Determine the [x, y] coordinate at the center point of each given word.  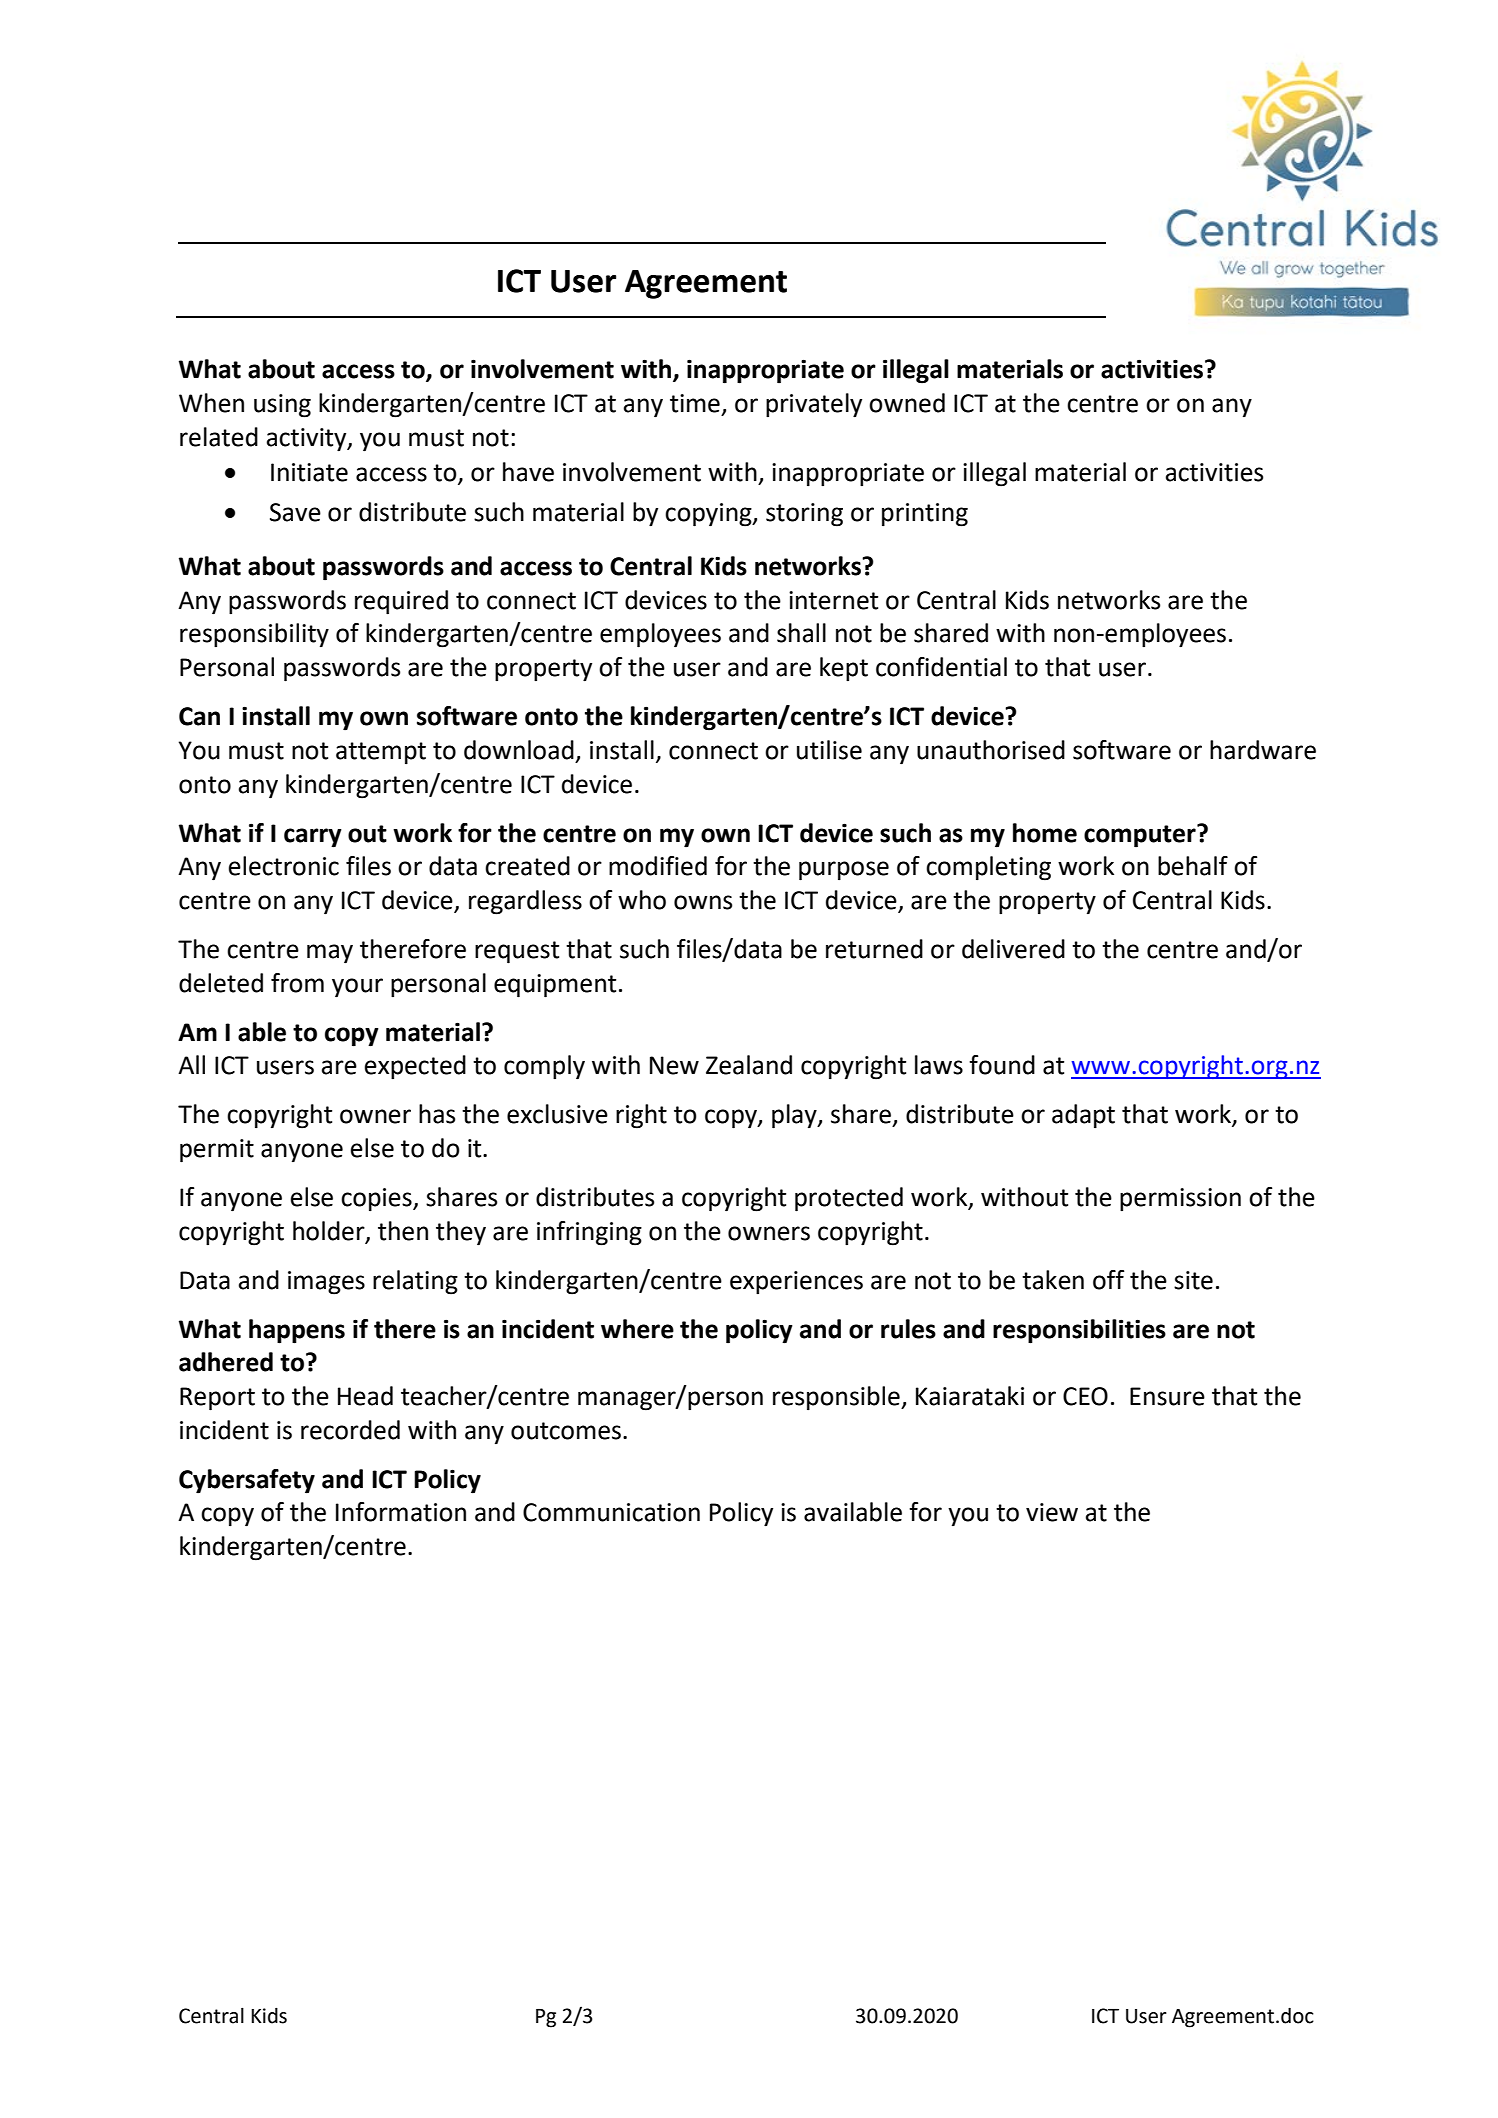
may [330, 954]
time [695, 403]
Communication [611, 1512]
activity [308, 440]
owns [703, 902]
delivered [1013, 949]
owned [907, 403]
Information [401, 1512]
